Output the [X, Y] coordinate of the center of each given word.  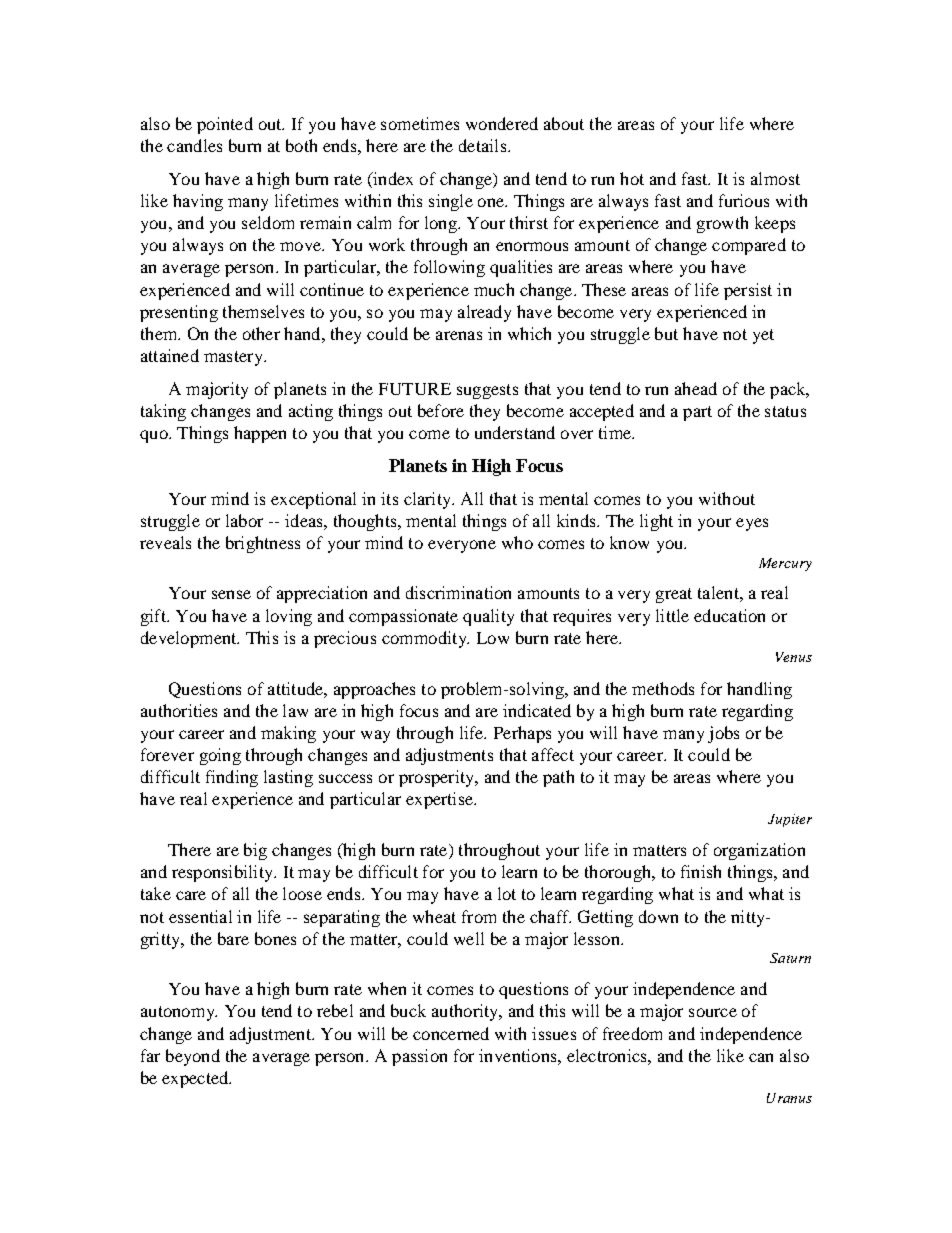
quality [488, 617]
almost [775, 178]
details [482, 145]
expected [196, 1079]
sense [231, 594]
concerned [451, 1033]
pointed [225, 125]
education [729, 615]
